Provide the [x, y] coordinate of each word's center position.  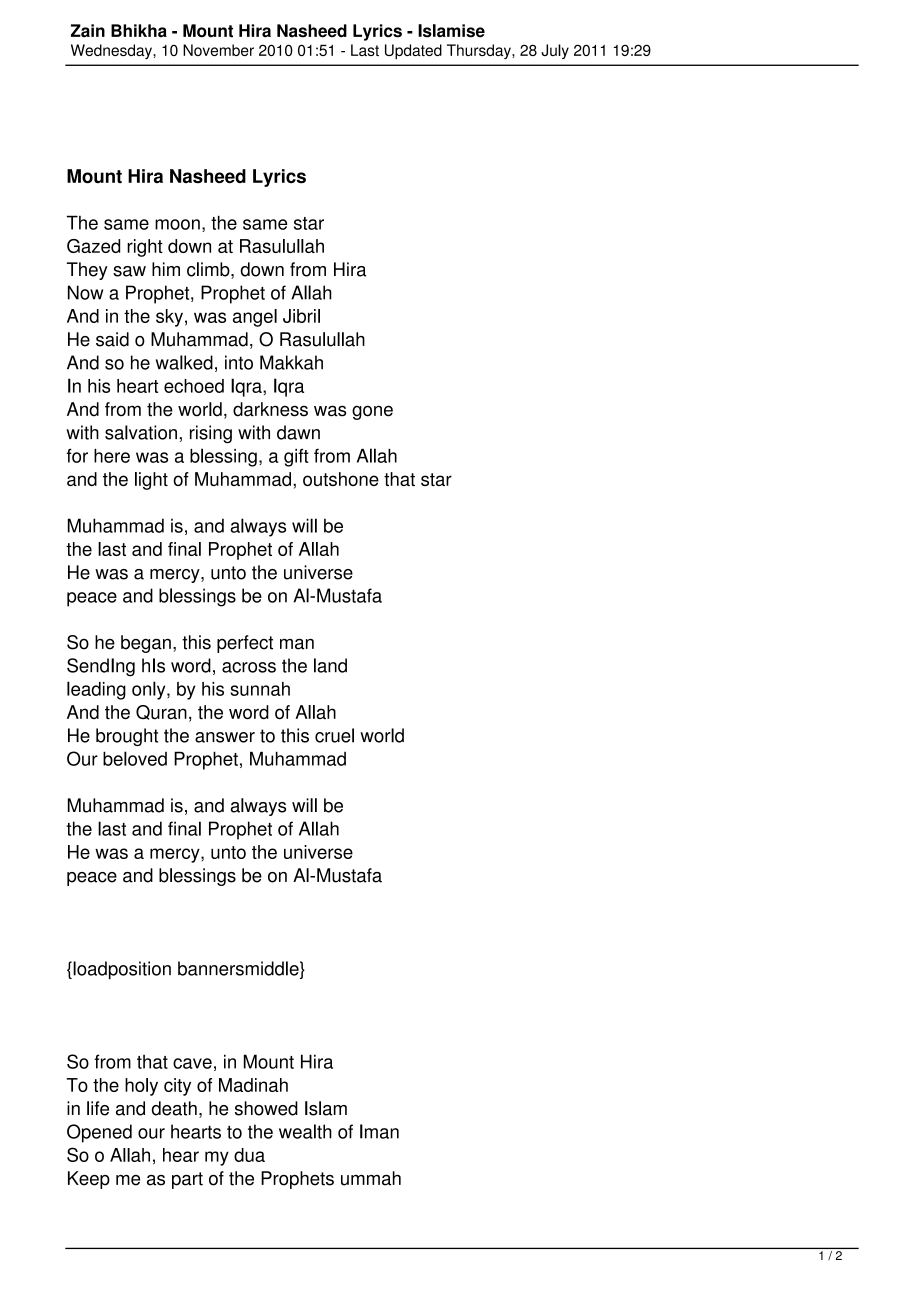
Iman [379, 1131]
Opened [99, 1133]
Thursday [480, 51]
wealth [305, 1131]
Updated [413, 51]
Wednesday [112, 51]
